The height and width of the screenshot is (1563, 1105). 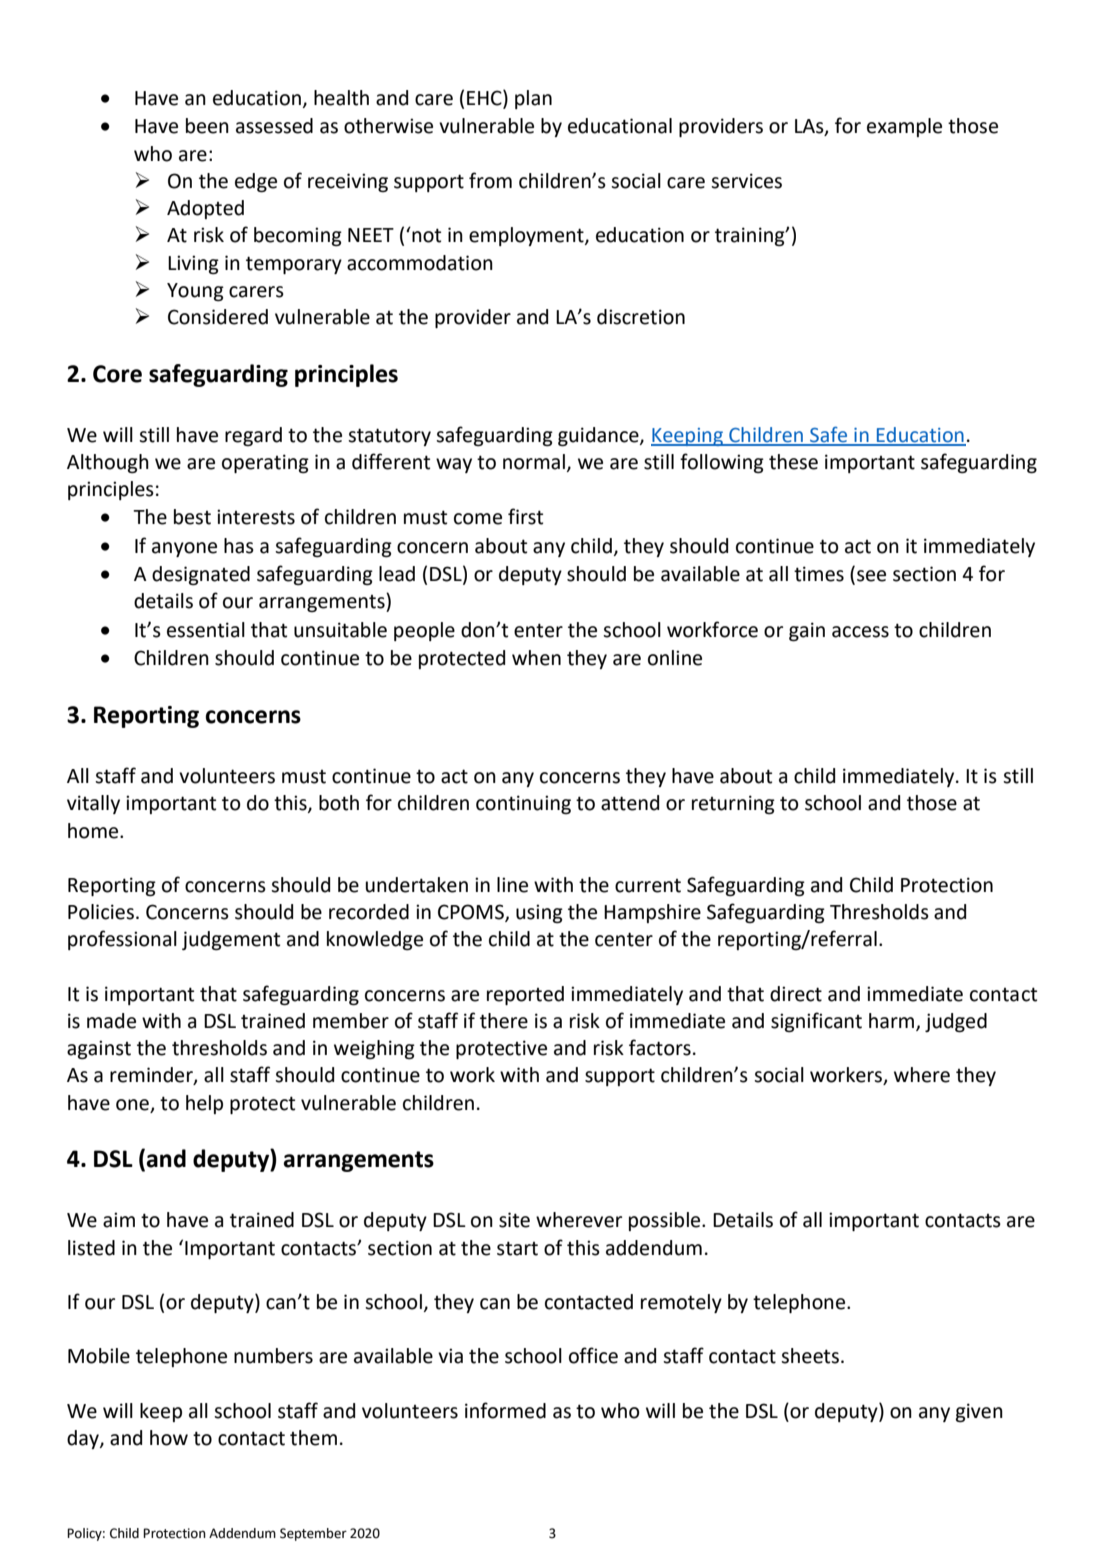 What do you see at coordinates (169, 1438) in the screenshot?
I see `how` at bounding box center [169, 1438].
